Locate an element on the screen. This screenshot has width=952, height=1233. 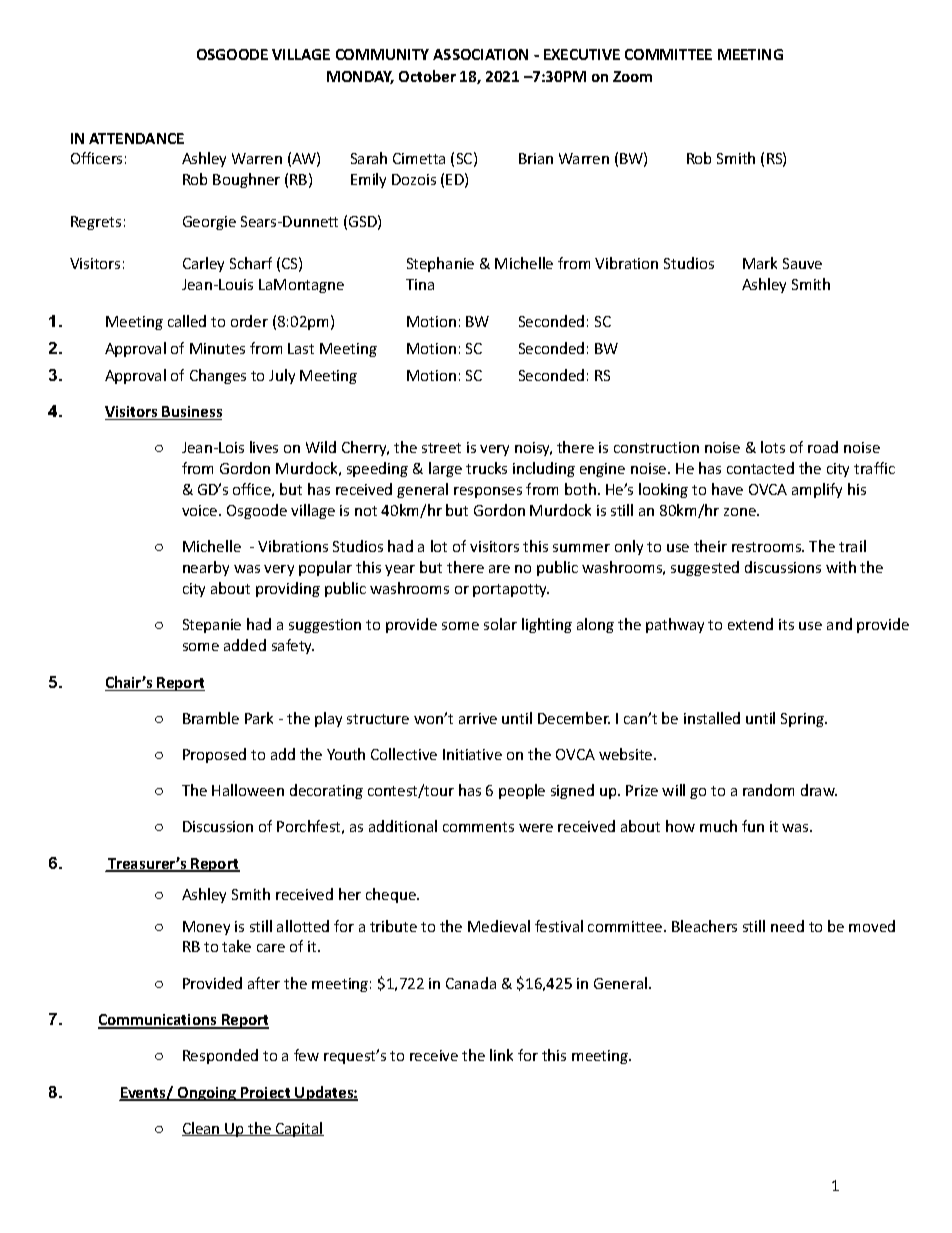
ATTENDANCE is located at coordinates (136, 138).
